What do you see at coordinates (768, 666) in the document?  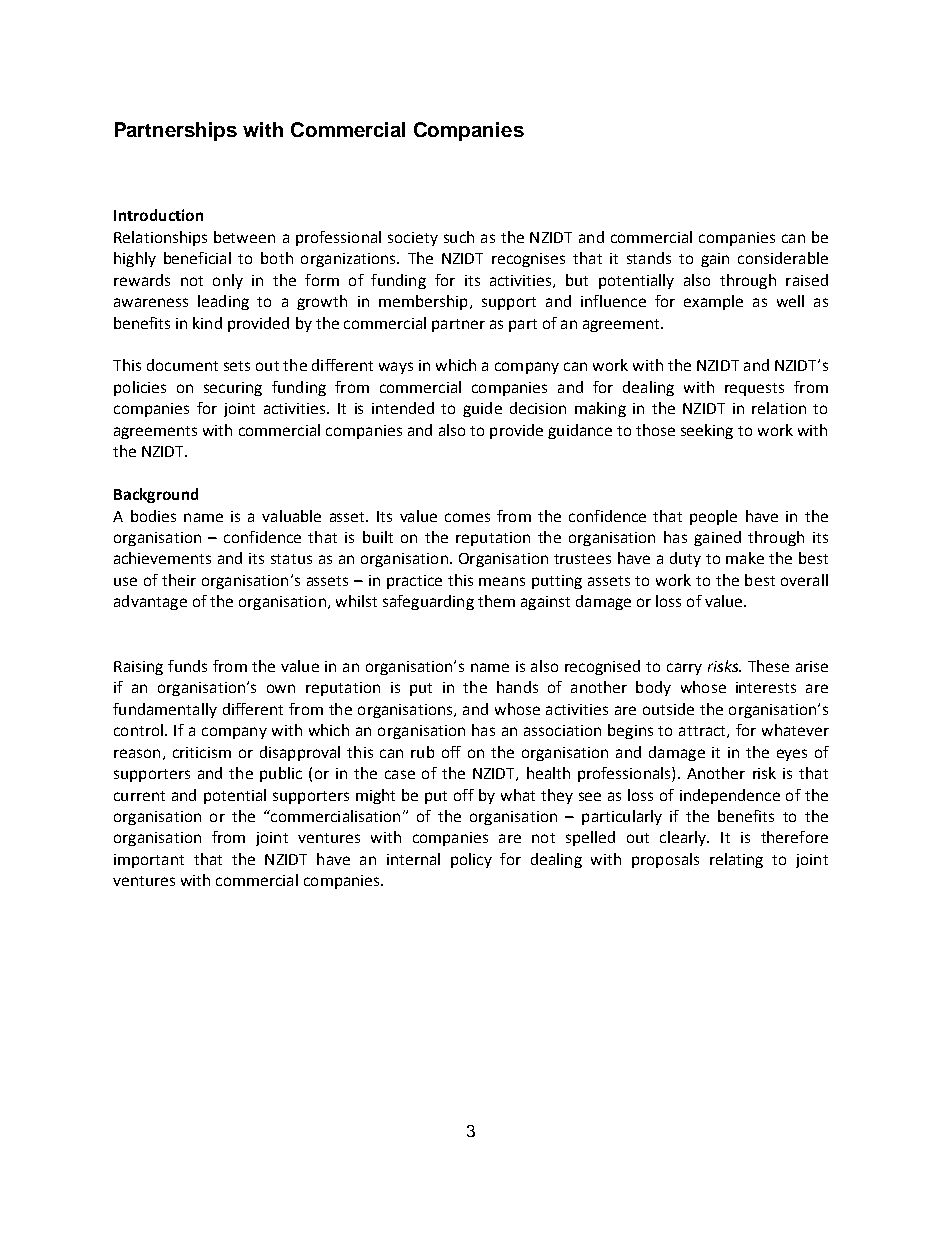 I see `These` at bounding box center [768, 666].
